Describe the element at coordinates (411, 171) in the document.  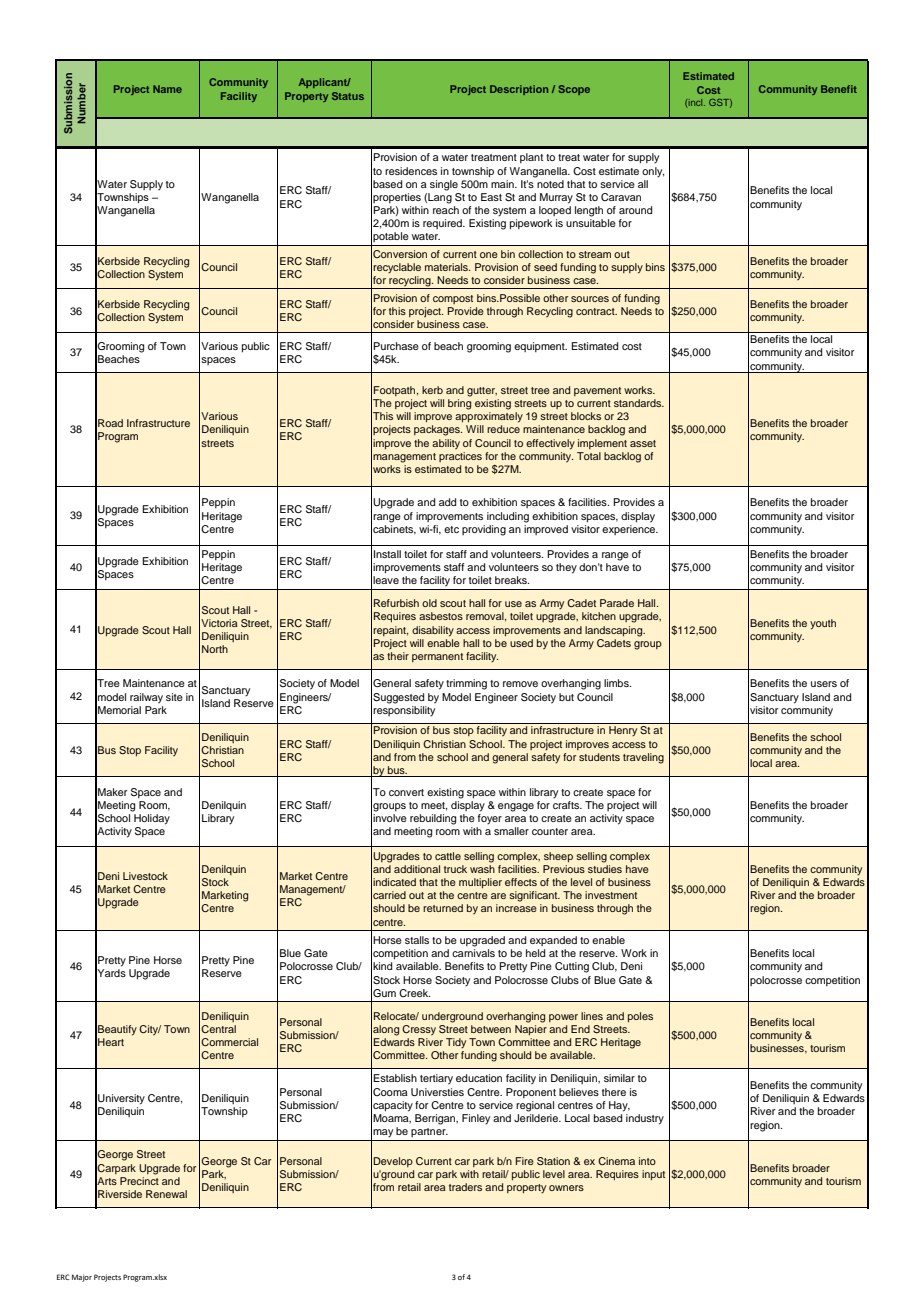
I see `residences` at that location.
